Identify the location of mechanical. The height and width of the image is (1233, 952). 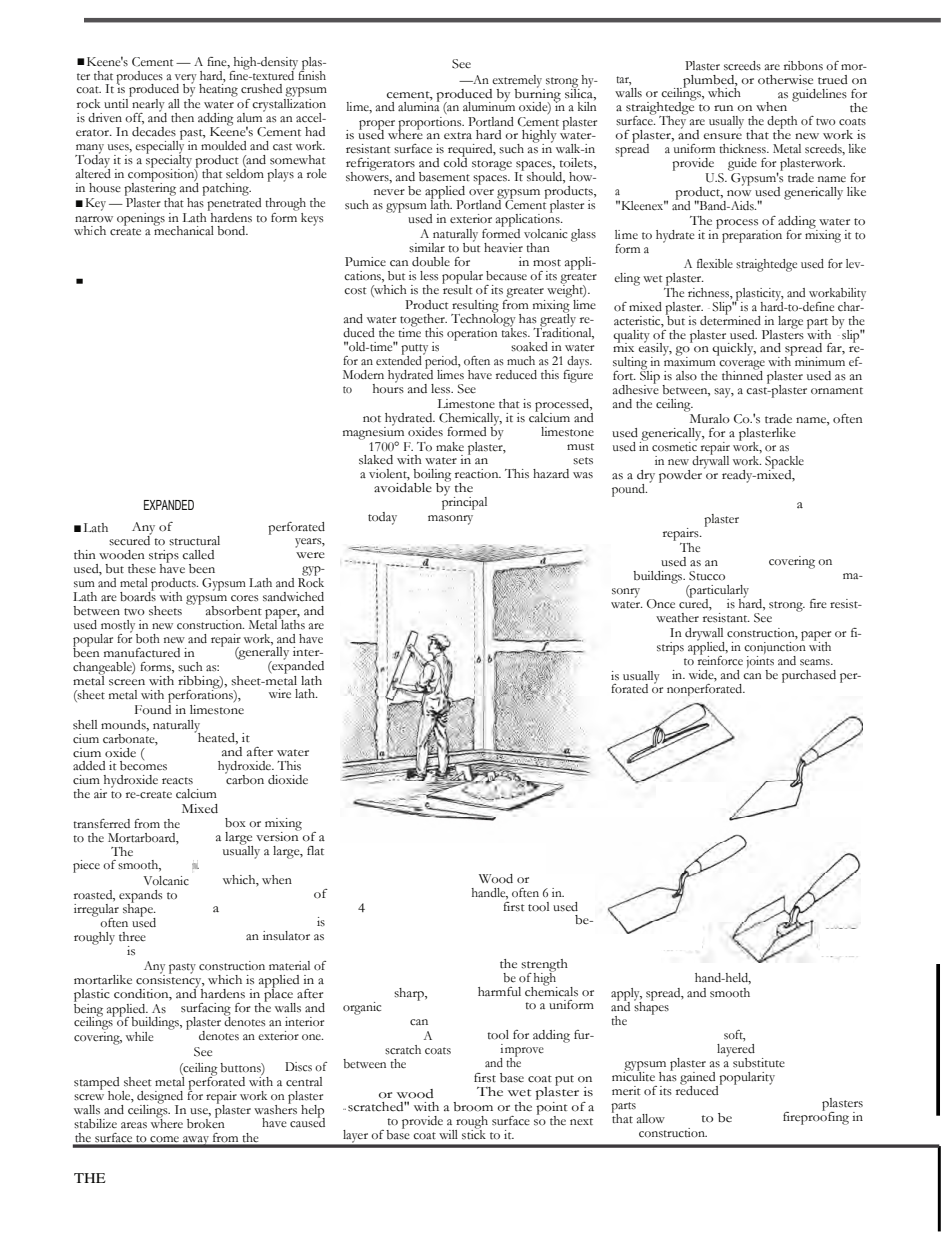
(184, 229).
